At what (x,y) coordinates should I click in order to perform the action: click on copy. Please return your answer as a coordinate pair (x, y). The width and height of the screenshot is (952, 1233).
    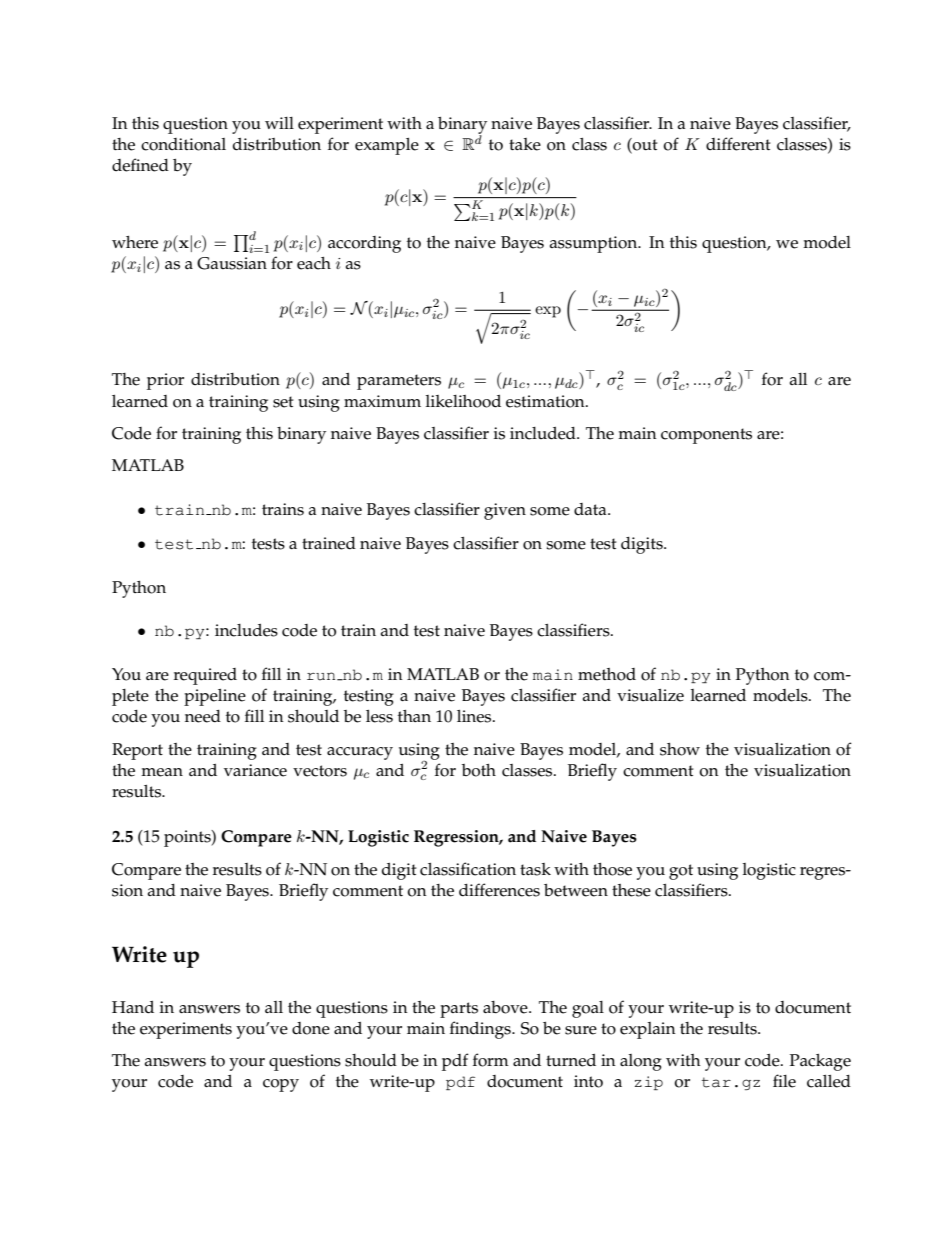
    Looking at the image, I should click on (281, 1085).
